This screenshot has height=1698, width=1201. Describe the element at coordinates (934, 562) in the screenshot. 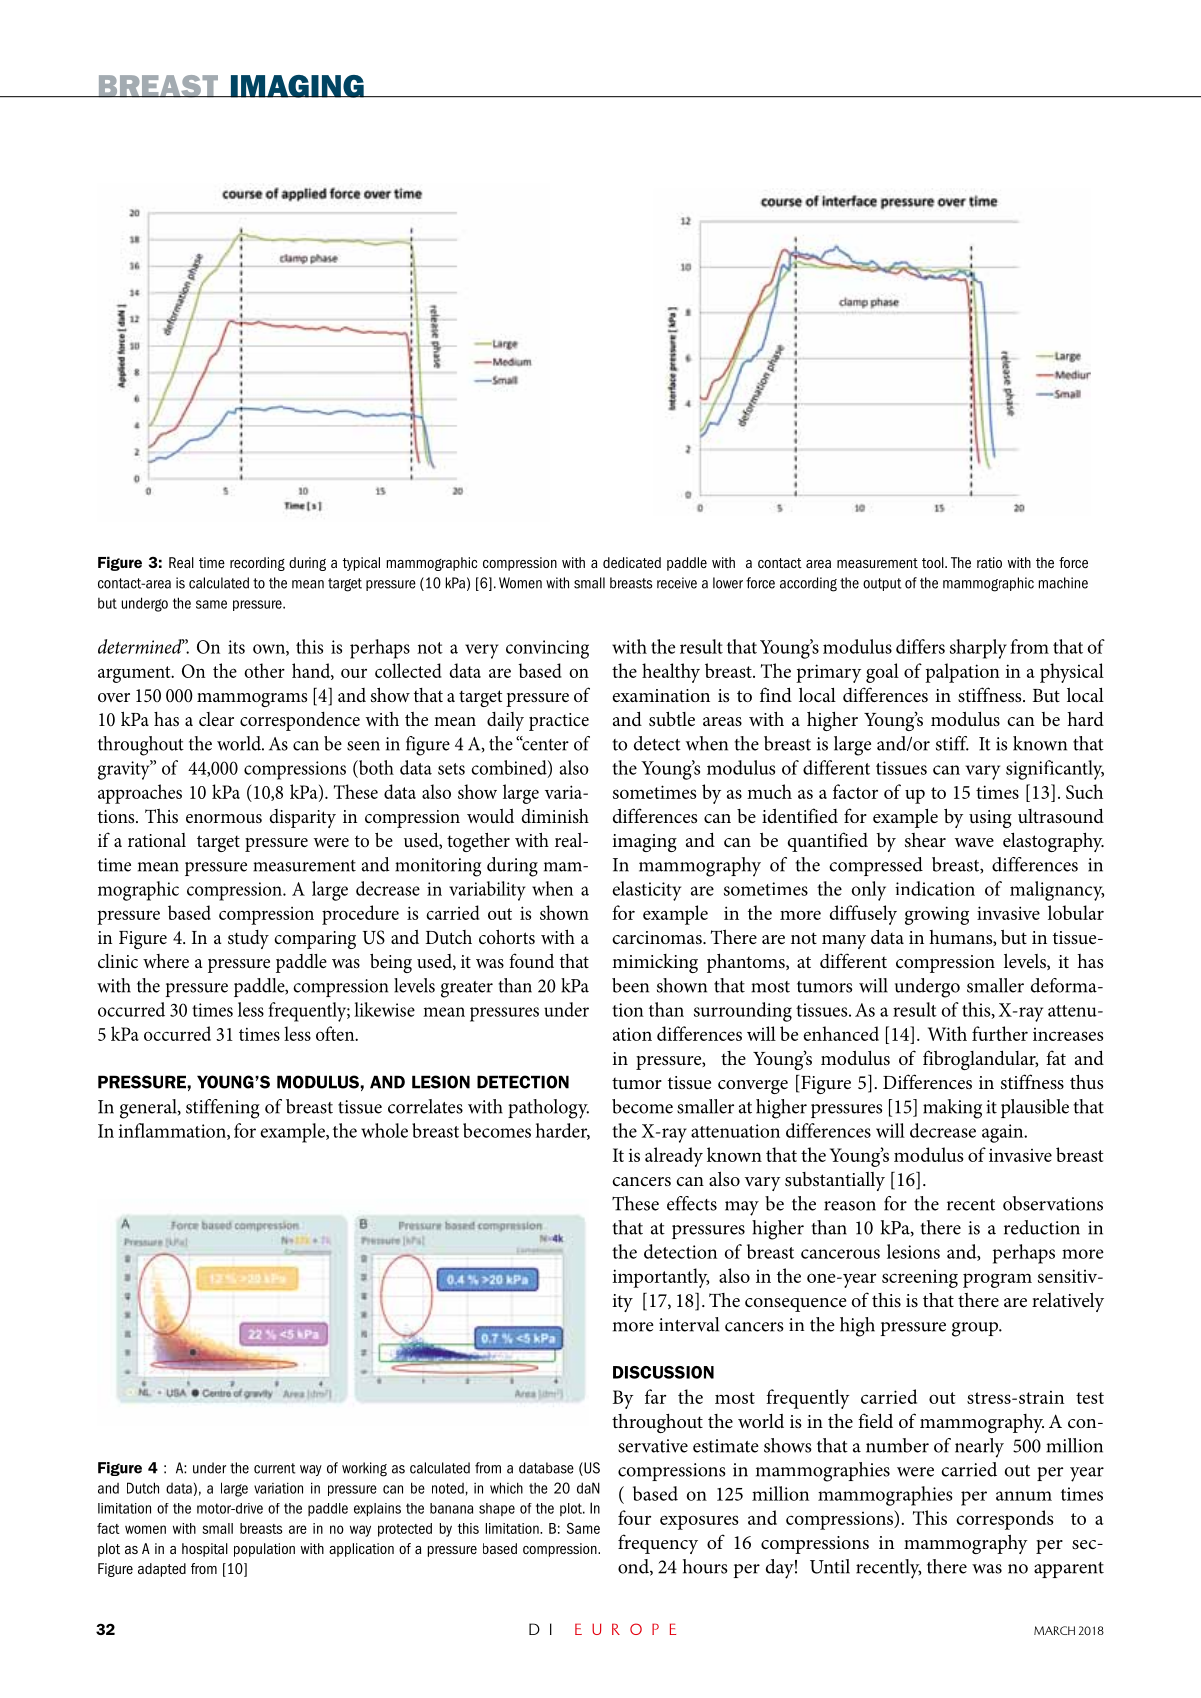

I see `tool` at that location.
